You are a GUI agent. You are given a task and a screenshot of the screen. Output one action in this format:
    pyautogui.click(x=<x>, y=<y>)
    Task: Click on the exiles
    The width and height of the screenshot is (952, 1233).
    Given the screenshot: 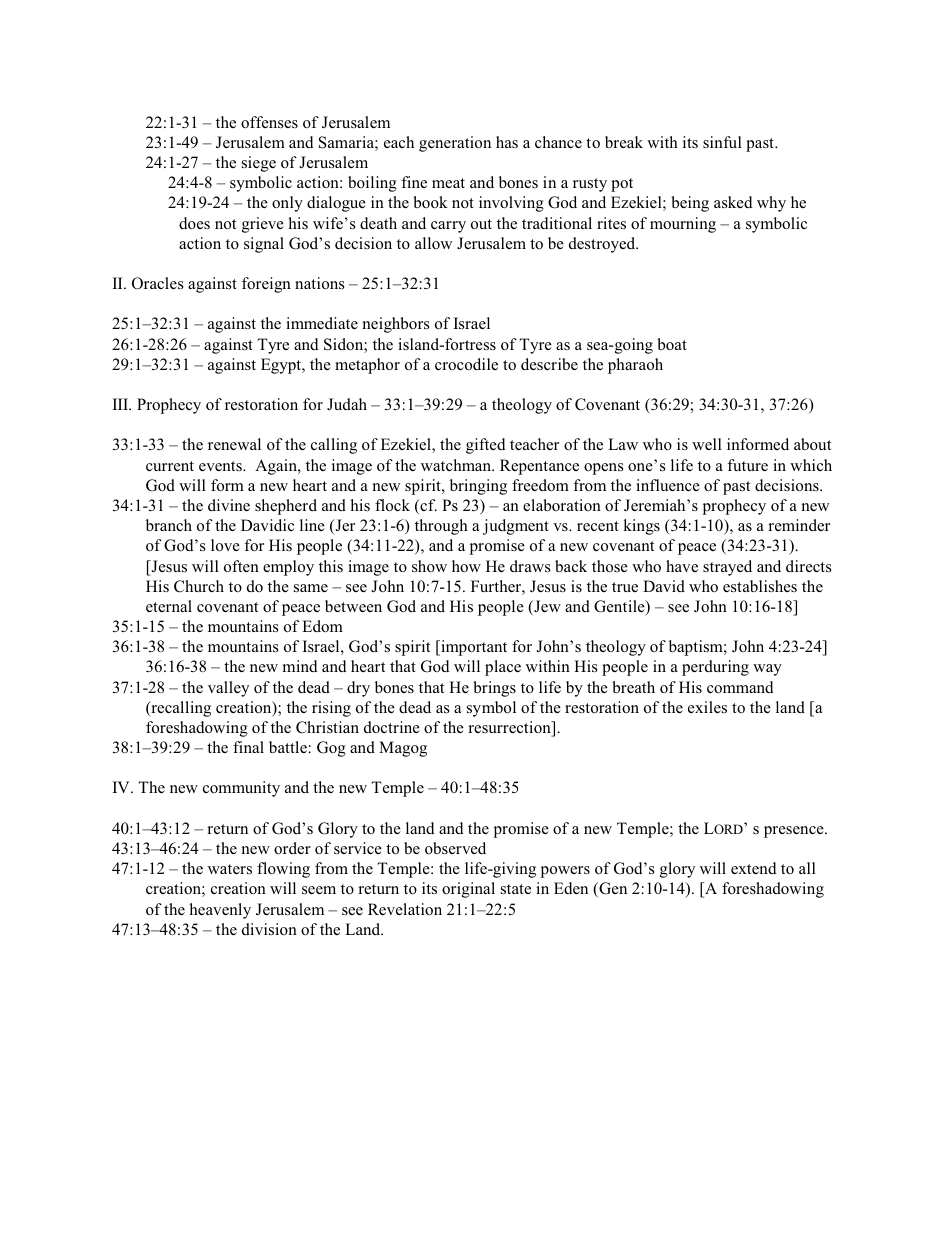 What is the action you would take?
    pyautogui.click(x=707, y=707)
